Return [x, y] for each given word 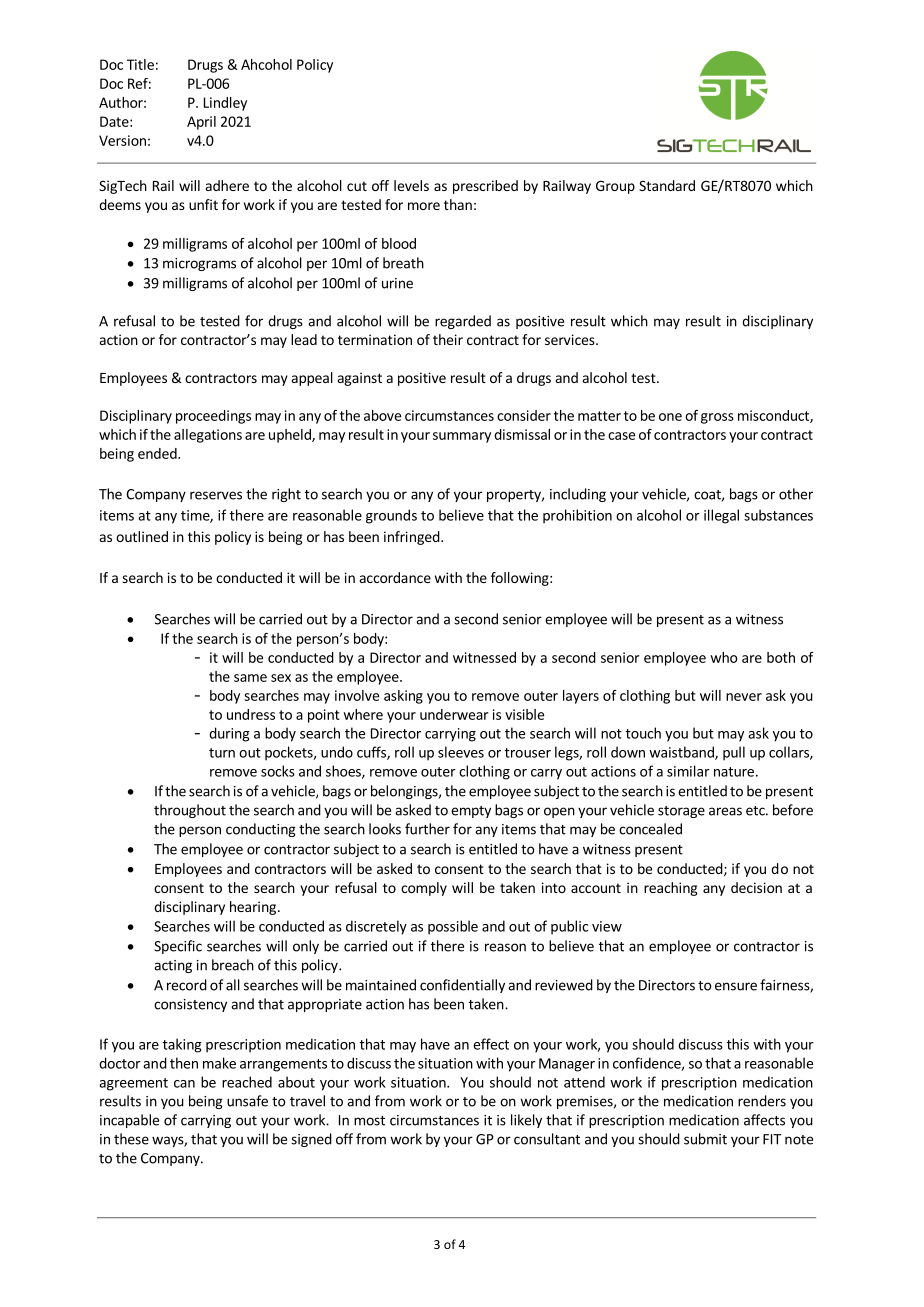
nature [734, 772]
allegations [208, 436]
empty [471, 812]
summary [462, 437]
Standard [667, 185]
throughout [190, 811]
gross [717, 418]
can [184, 1084]
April [201, 123]
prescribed [485, 187]
